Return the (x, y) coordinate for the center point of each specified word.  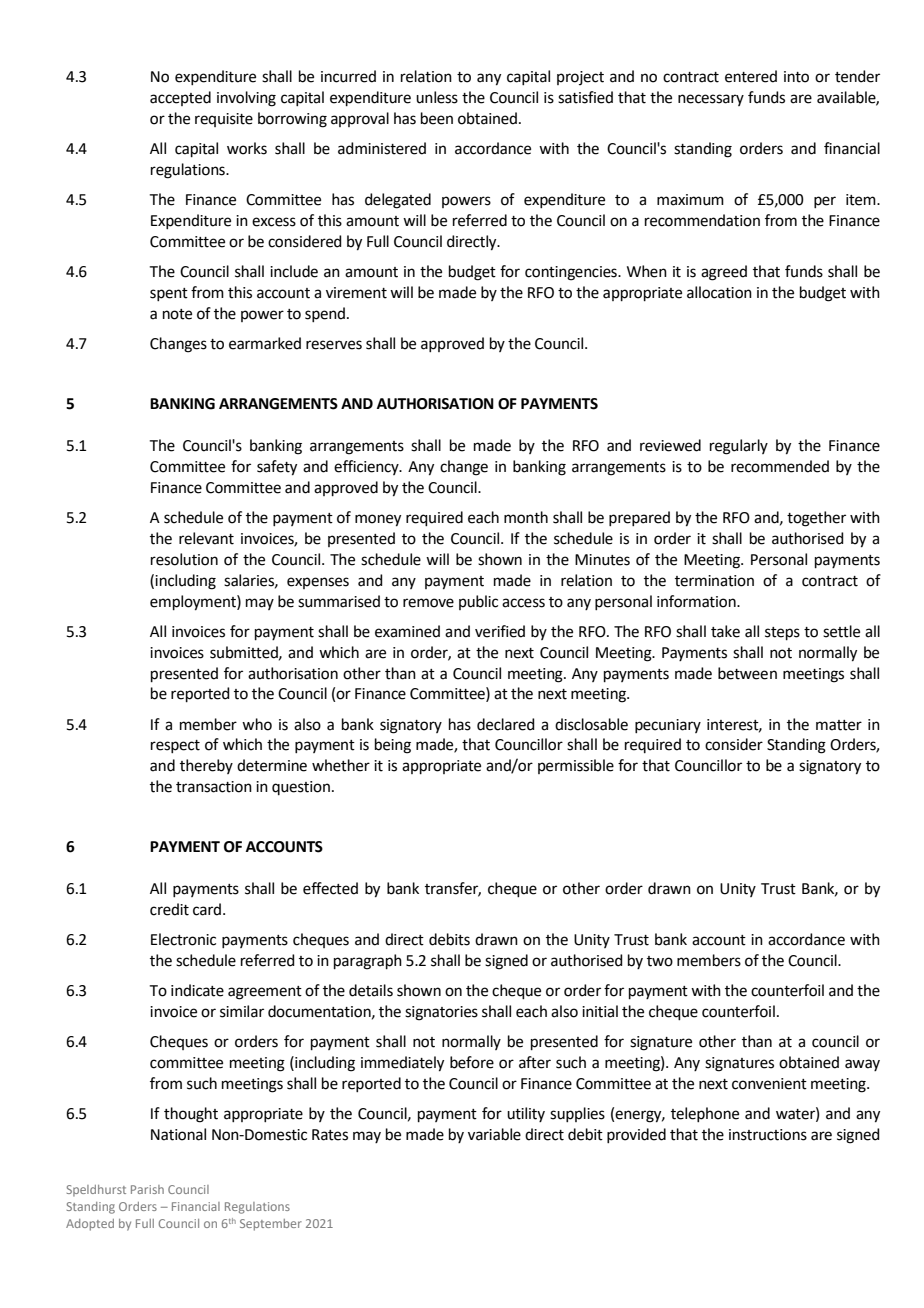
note (177, 314)
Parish (147, 1189)
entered (751, 76)
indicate (197, 990)
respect (175, 746)
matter (839, 725)
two (660, 961)
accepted (180, 98)
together (816, 519)
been (437, 118)
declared (506, 724)
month (526, 517)
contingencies (572, 273)
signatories (441, 1013)
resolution (184, 559)
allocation (719, 292)
